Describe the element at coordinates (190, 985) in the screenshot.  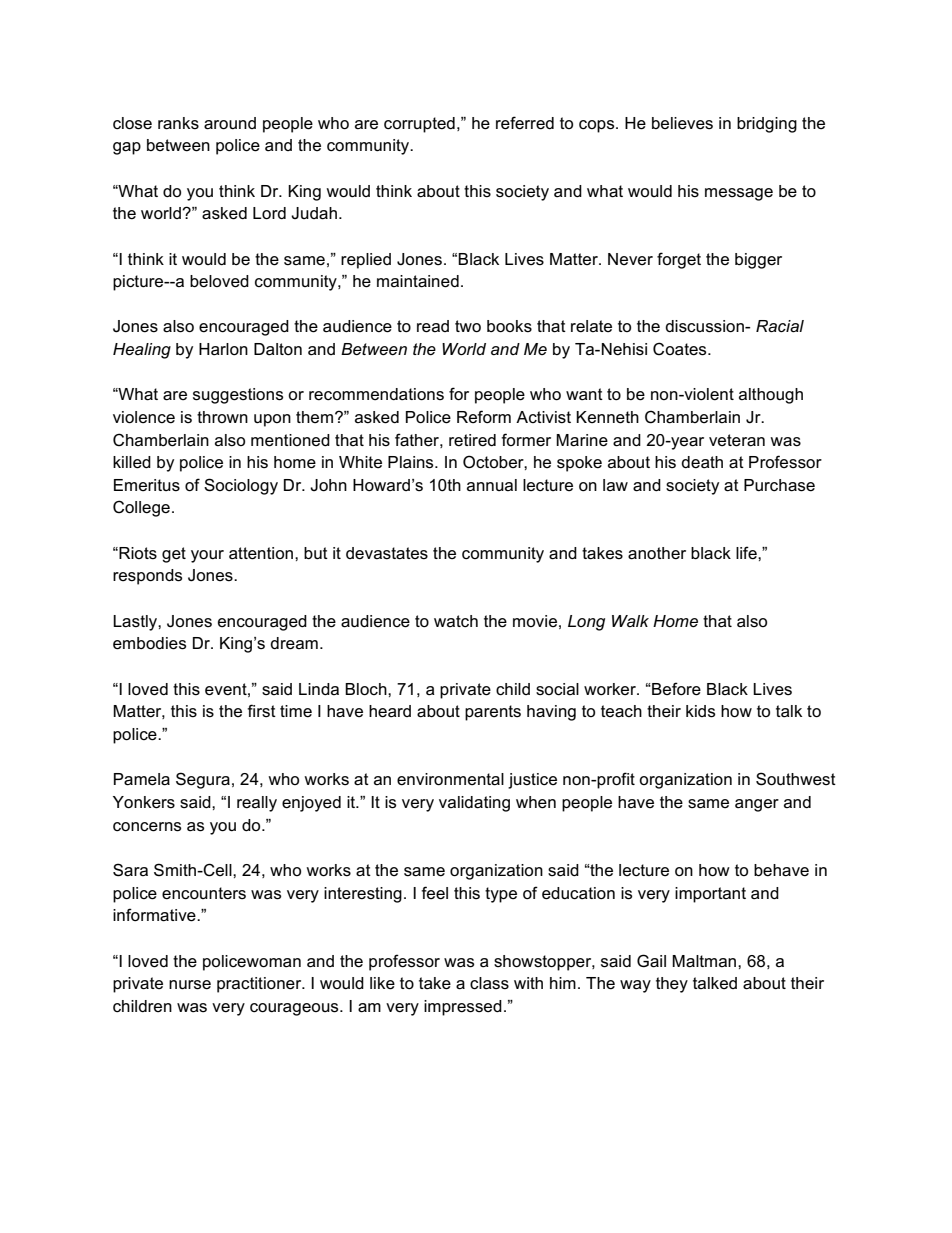
I see `nurse` at that location.
